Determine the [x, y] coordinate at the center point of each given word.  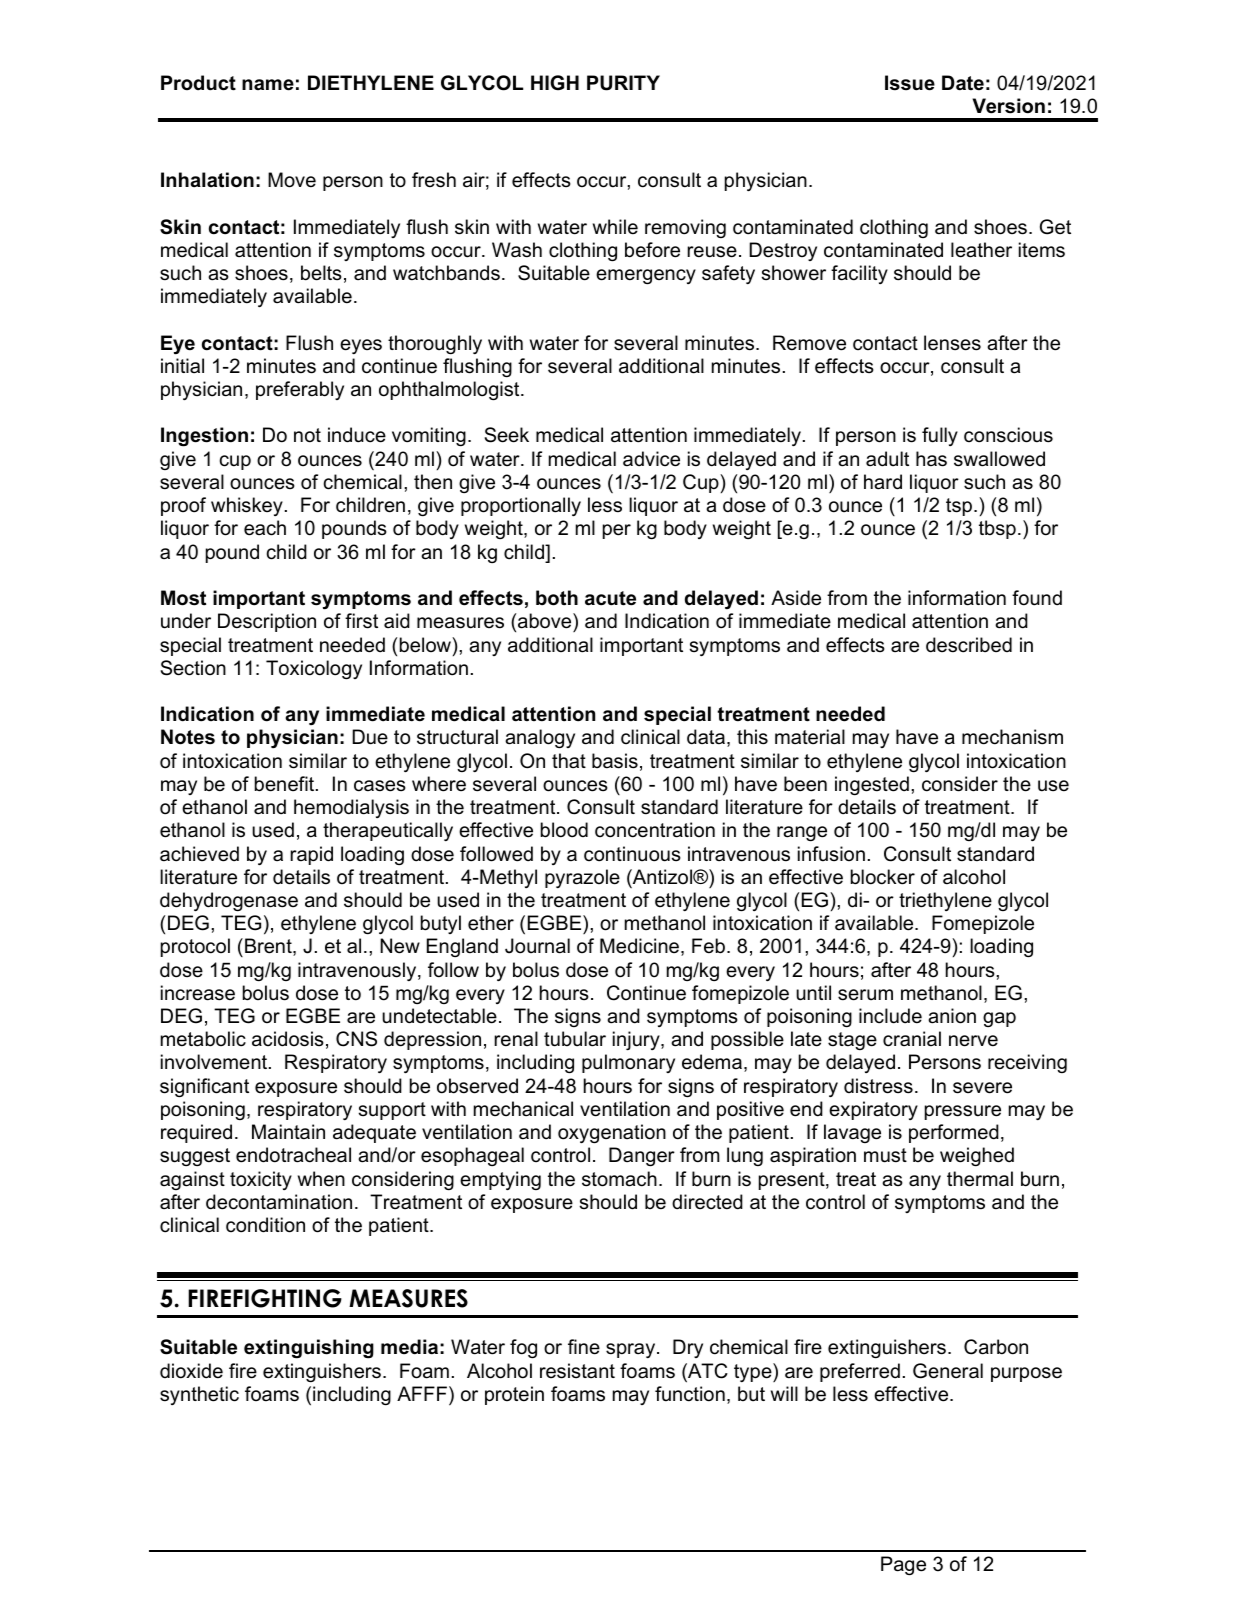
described [969, 645]
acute [610, 598]
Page [903, 1565]
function [690, 1394]
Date [963, 83]
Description [267, 622]
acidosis [288, 1039]
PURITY [623, 83]
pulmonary [628, 1063]
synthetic [199, 1395]
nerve [973, 1041]
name [268, 85]
